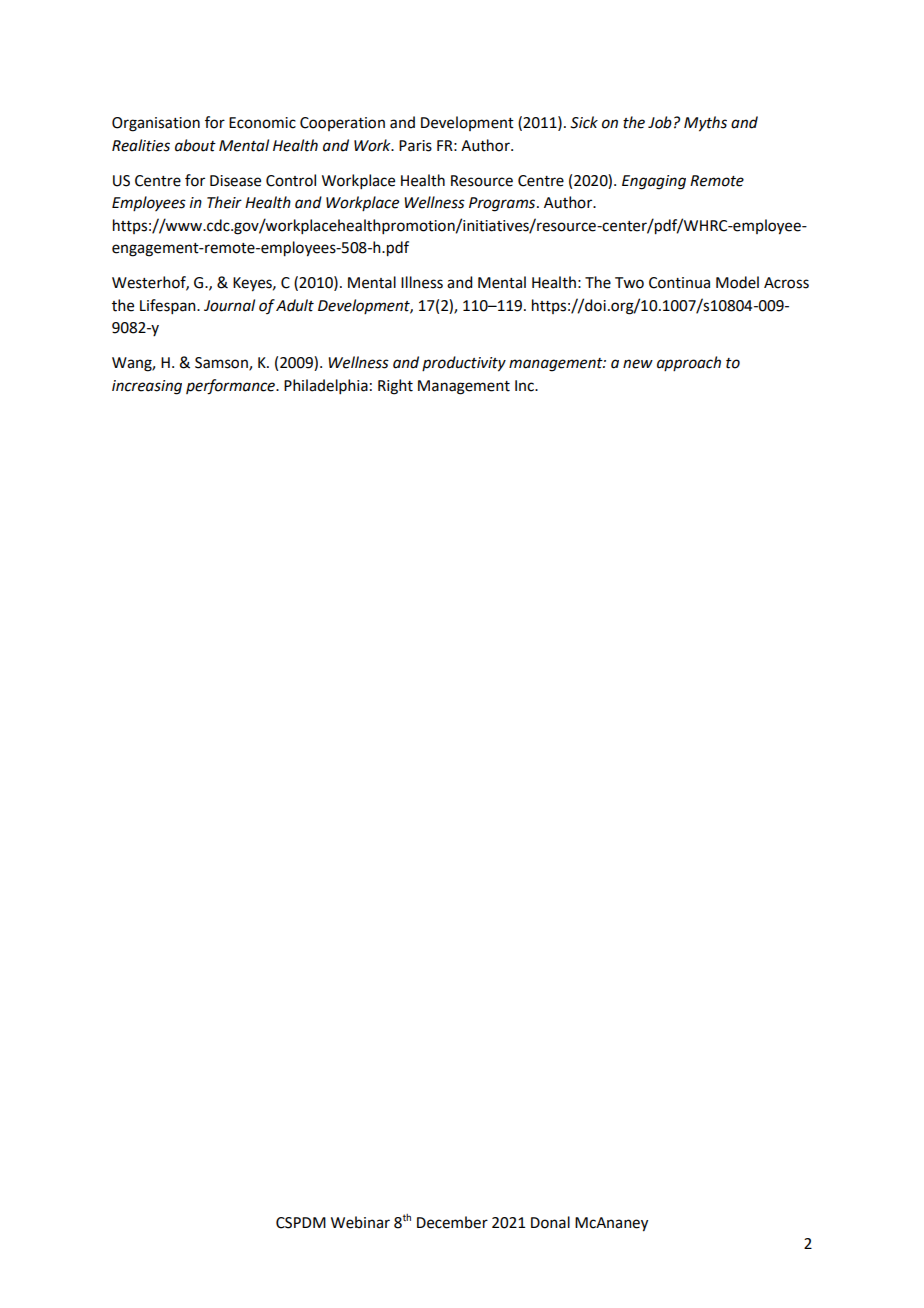  What do you see at coordinates (689, 363) in the screenshot?
I see `approach` at bounding box center [689, 363].
